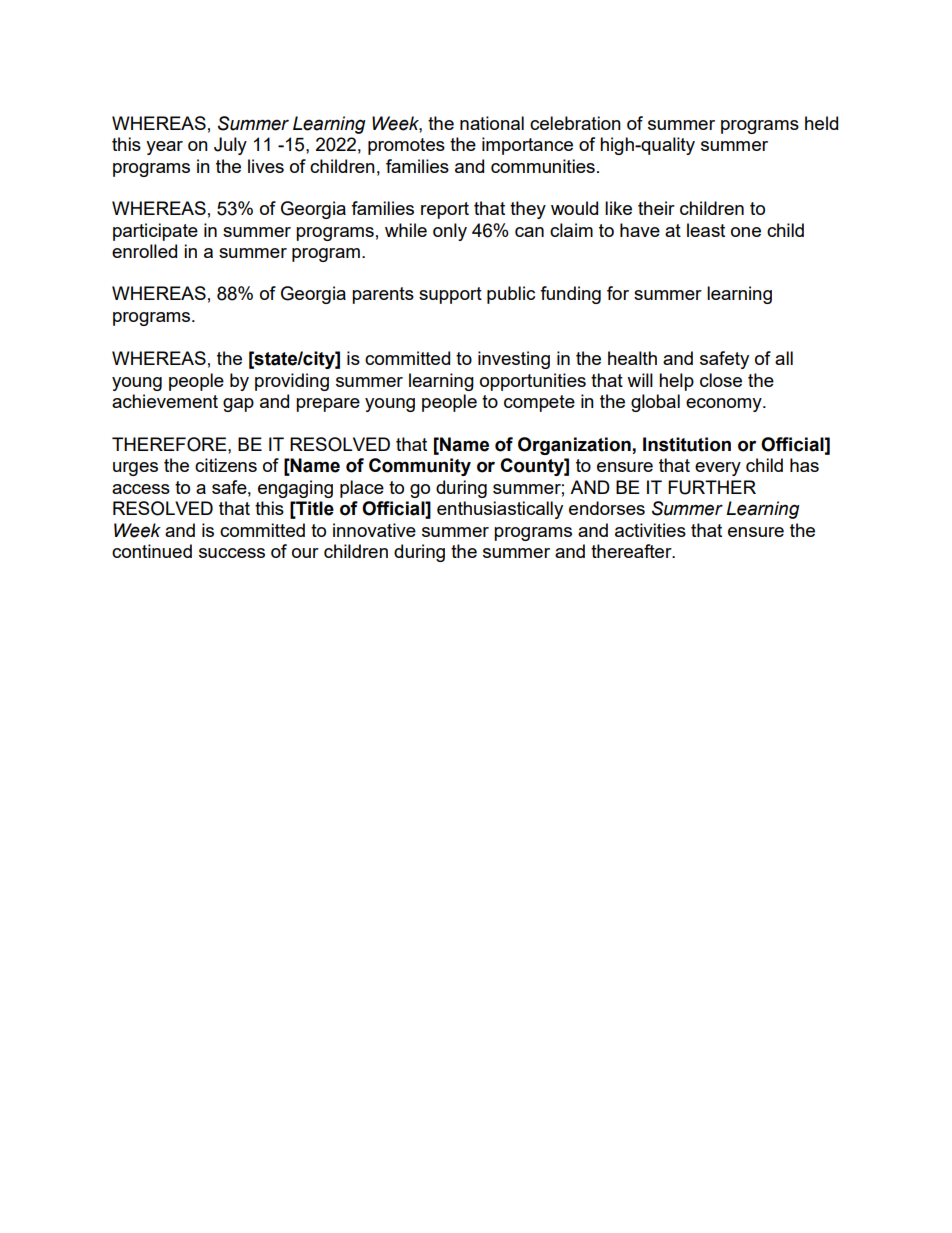 This document has width=952, height=1233. What do you see at coordinates (570, 295) in the document?
I see `funding` at bounding box center [570, 295].
